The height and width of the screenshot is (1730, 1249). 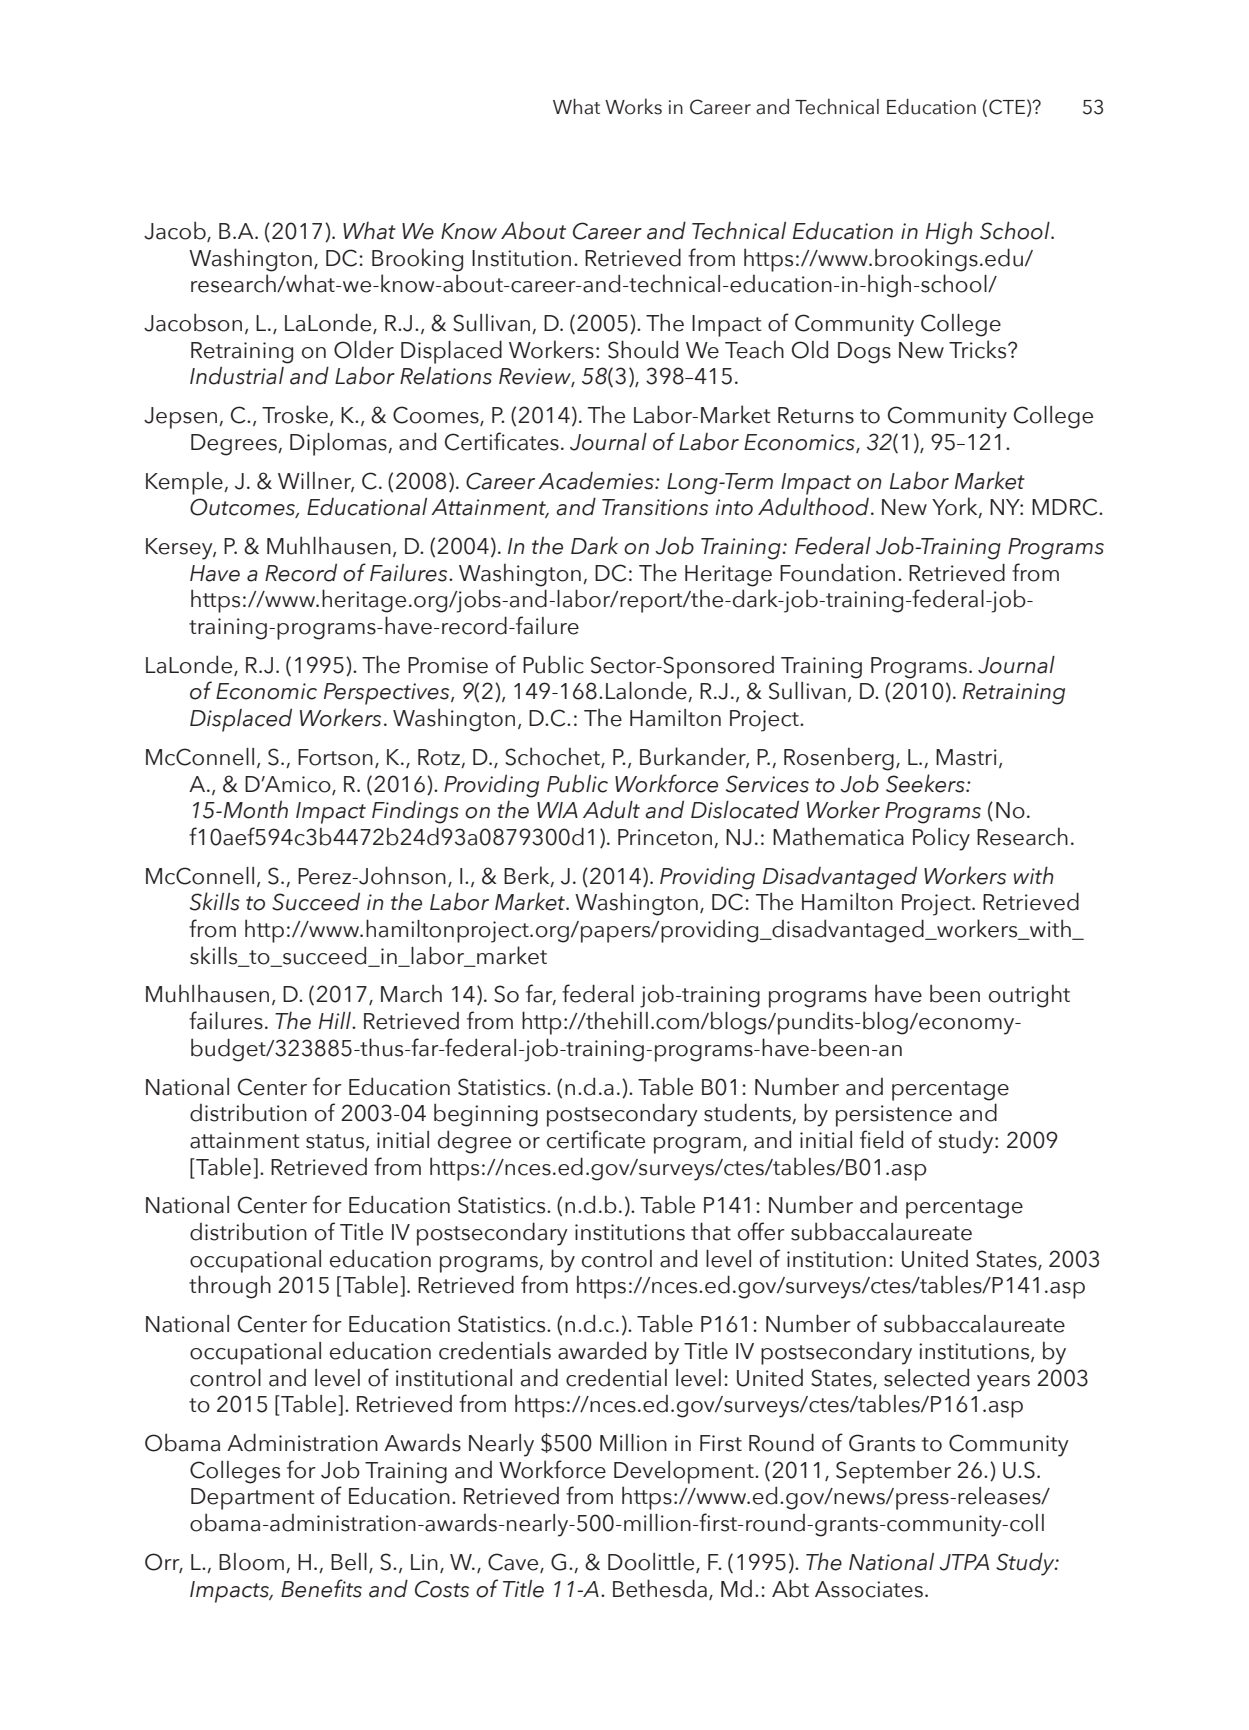 I want to click on Associates, so click(x=869, y=1589).
